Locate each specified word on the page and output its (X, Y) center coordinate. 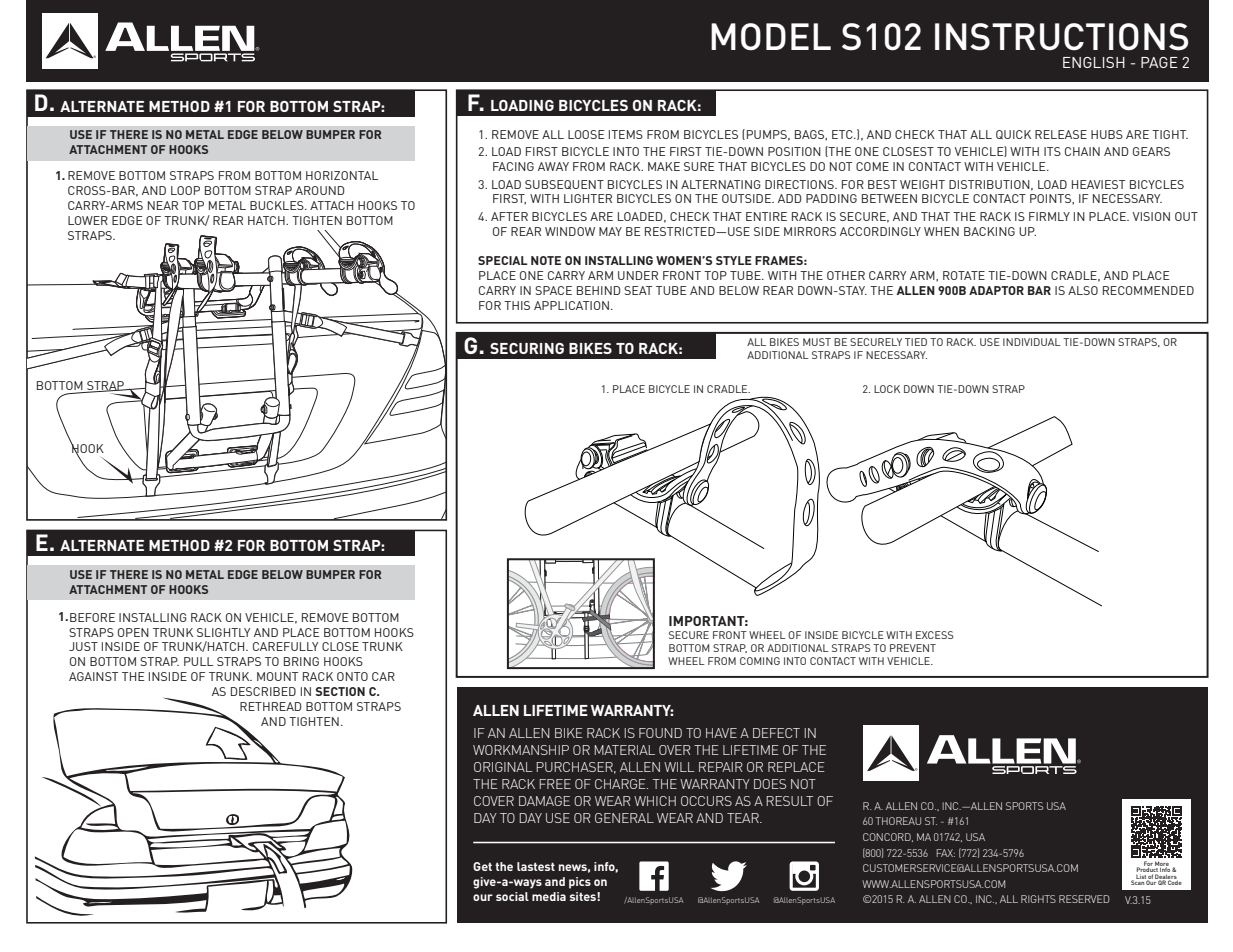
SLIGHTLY (223, 632)
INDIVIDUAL (1032, 342)
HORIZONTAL (342, 175)
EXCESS (934, 635)
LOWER (88, 220)
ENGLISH (1094, 62)
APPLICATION (571, 305)
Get (482, 866)
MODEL (771, 37)
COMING (760, 661)
